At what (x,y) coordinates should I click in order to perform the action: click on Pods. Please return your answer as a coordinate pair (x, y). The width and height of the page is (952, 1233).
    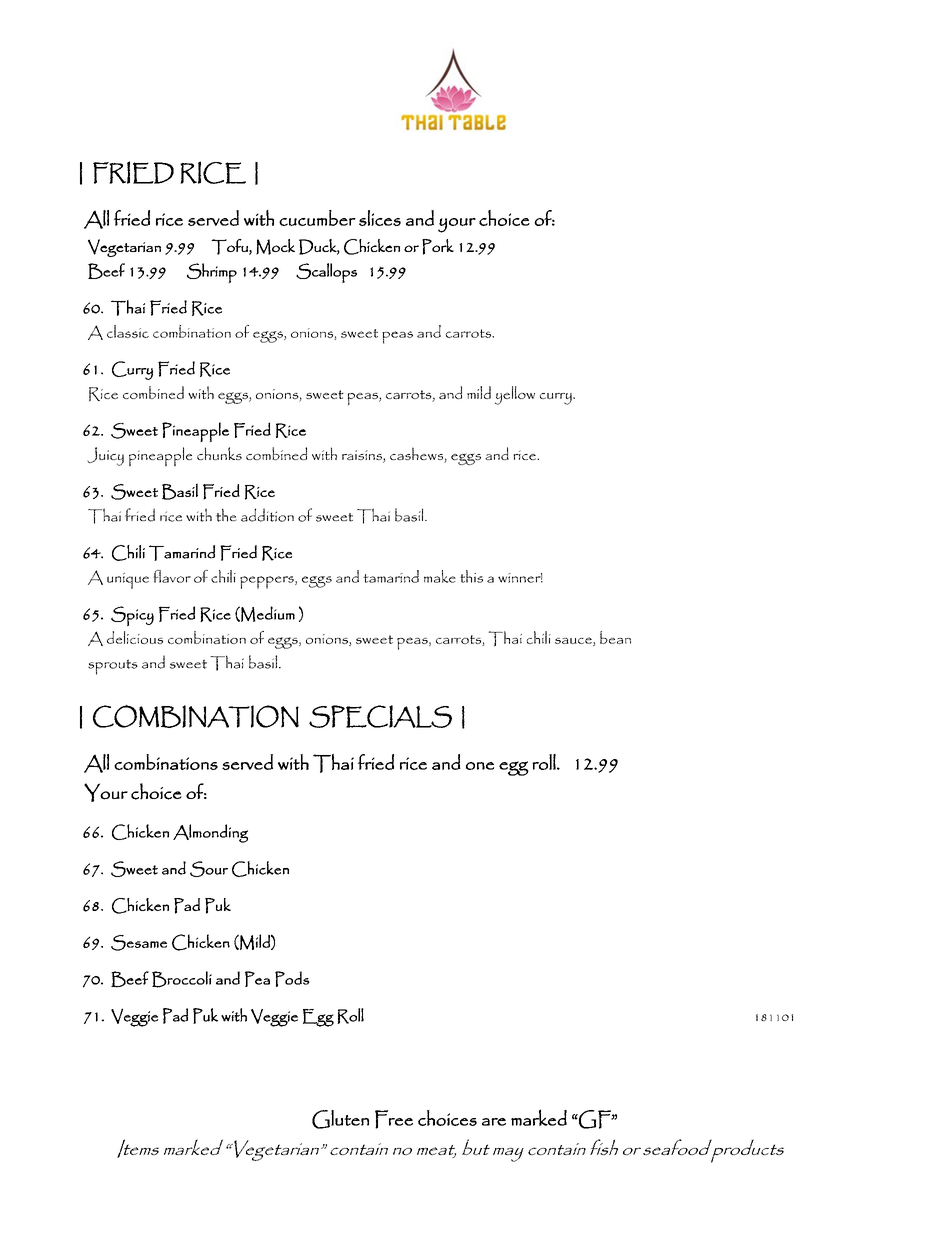
    Looking at the image, I should click on (292, 979).
